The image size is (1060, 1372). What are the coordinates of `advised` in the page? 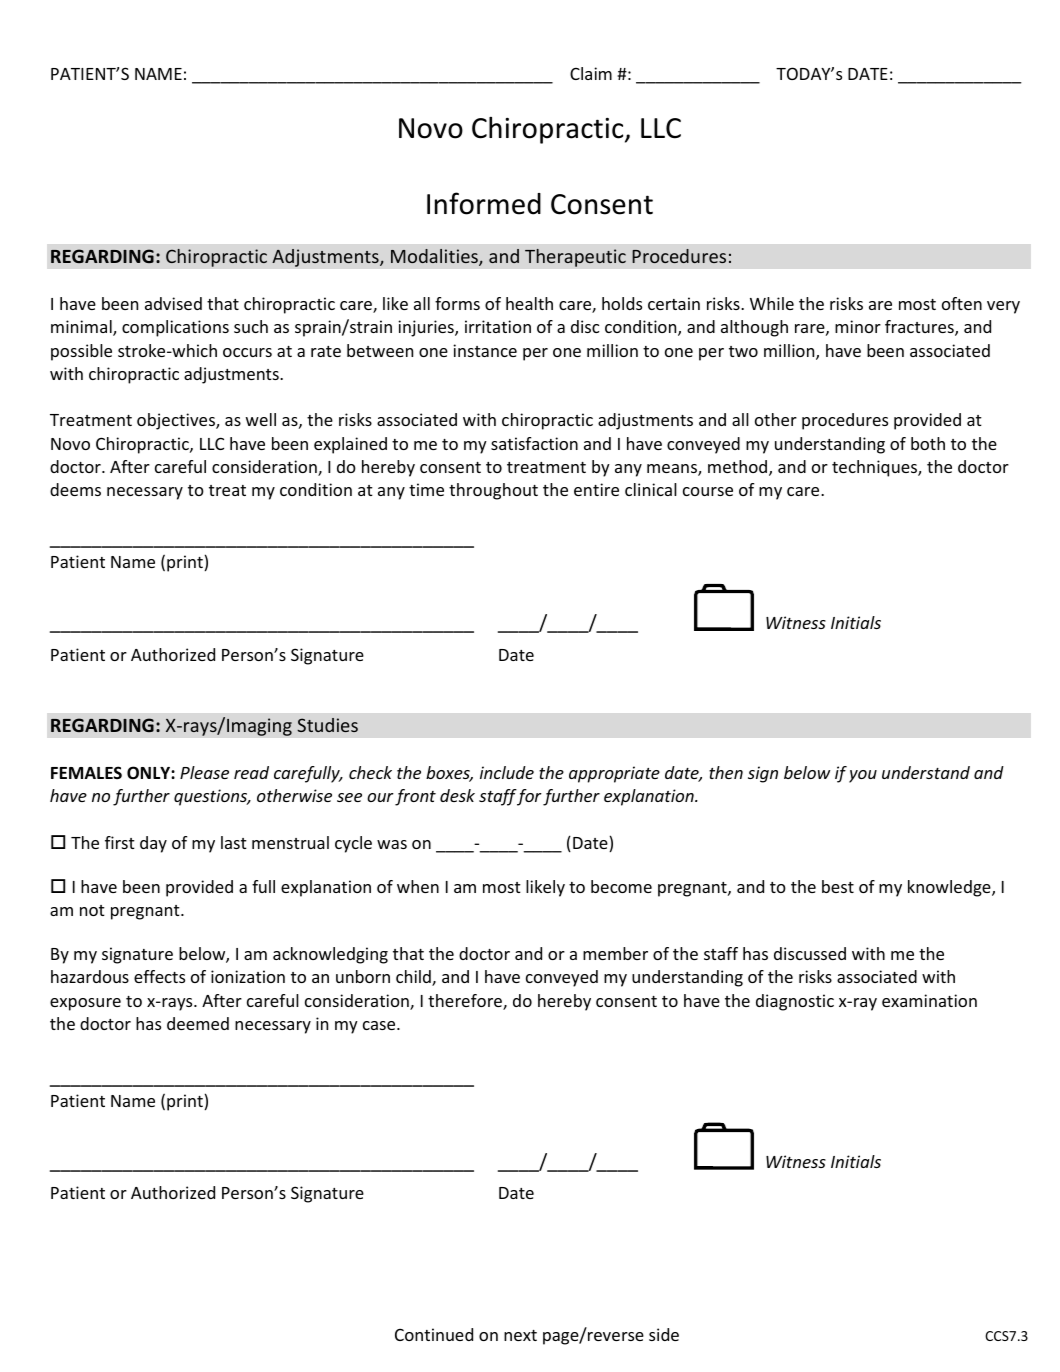 It's located at (173, 303).
